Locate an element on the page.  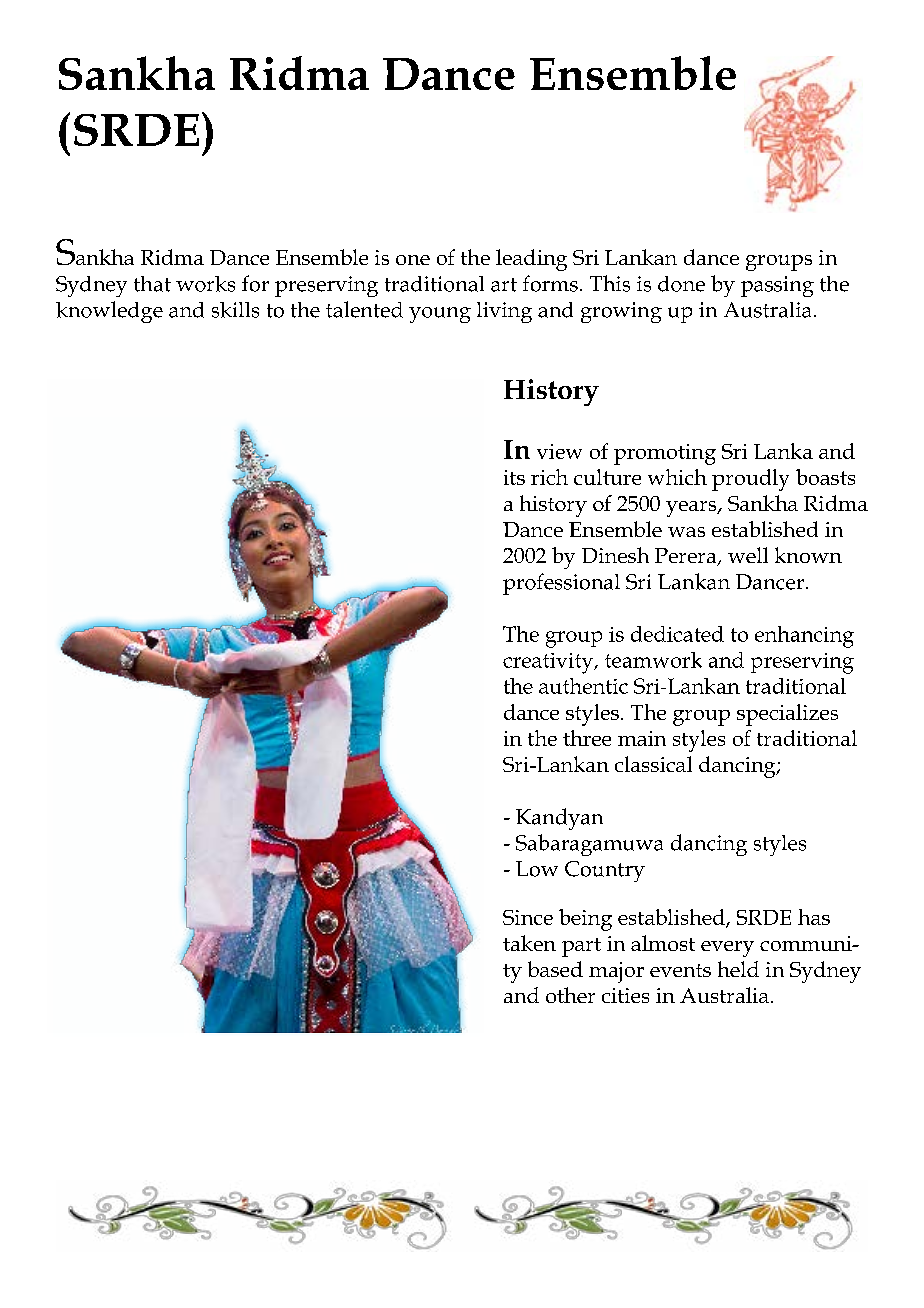
skills is located at coordinates (235, 310).
